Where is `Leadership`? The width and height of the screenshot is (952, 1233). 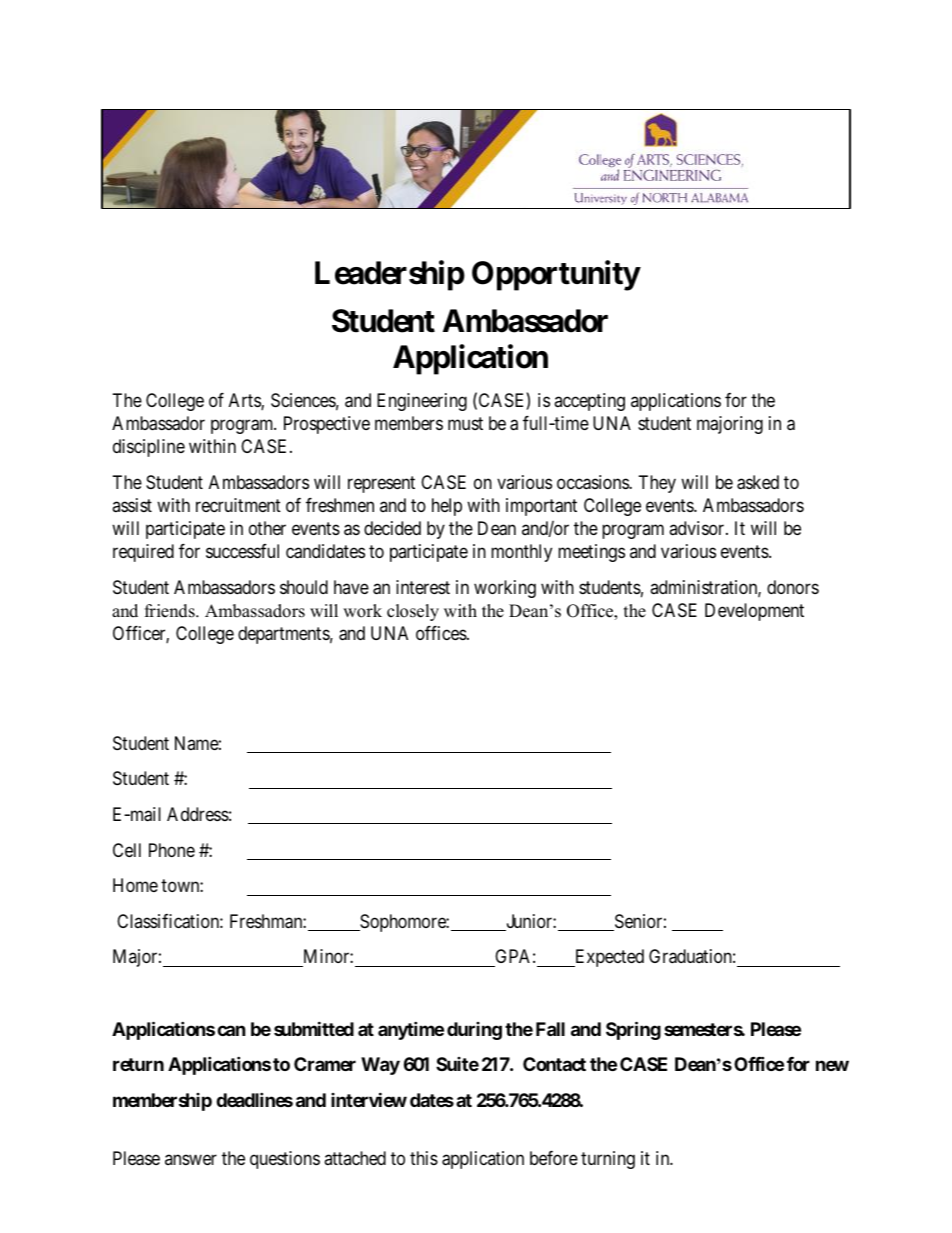
Leadership is located at coordinates (390, 275).
